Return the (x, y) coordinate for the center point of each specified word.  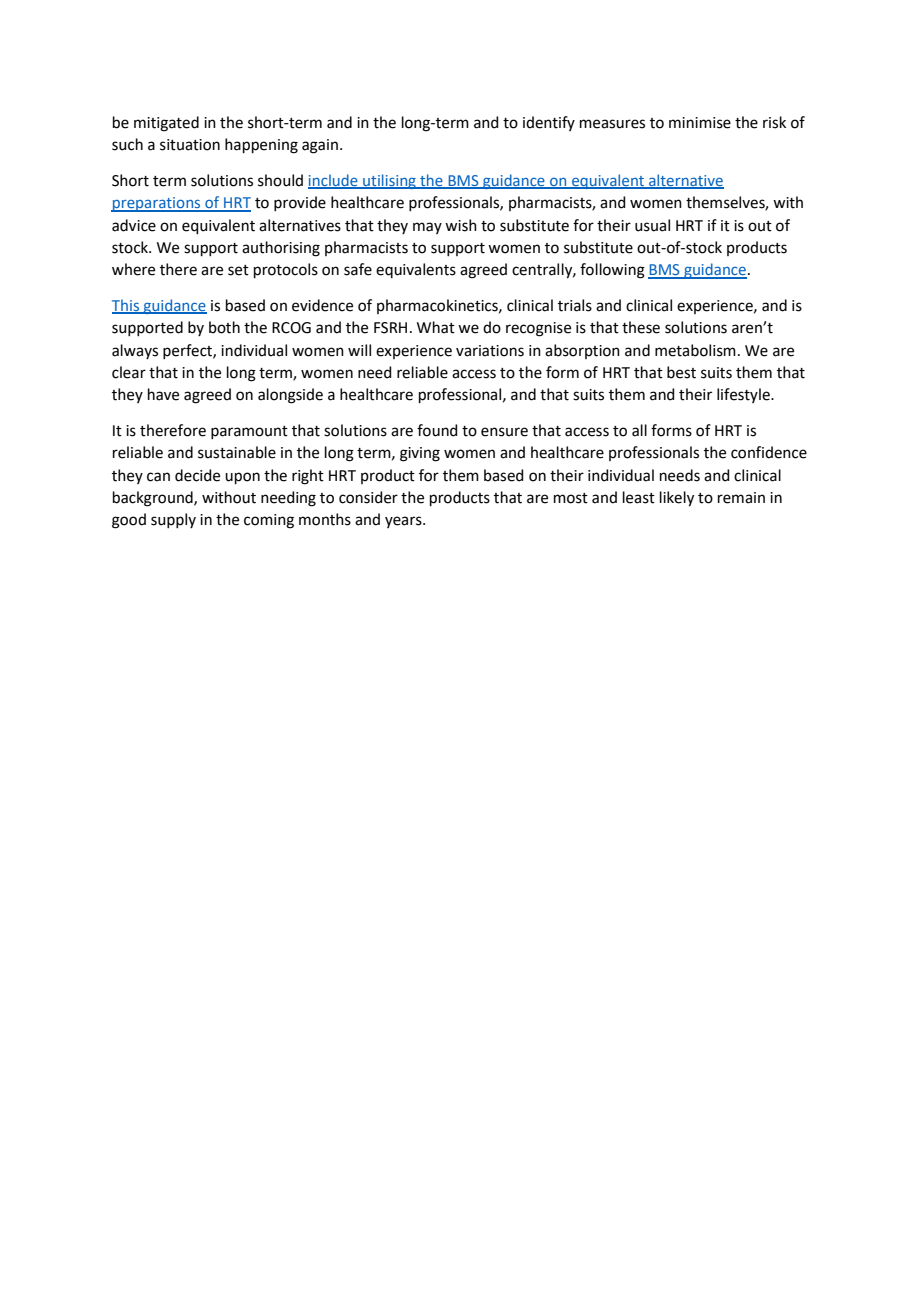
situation (190, 145)
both (224, 327)
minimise (700, 123)
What (436, 327)
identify (549, 123)
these (641, 327)
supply (173, 520)
